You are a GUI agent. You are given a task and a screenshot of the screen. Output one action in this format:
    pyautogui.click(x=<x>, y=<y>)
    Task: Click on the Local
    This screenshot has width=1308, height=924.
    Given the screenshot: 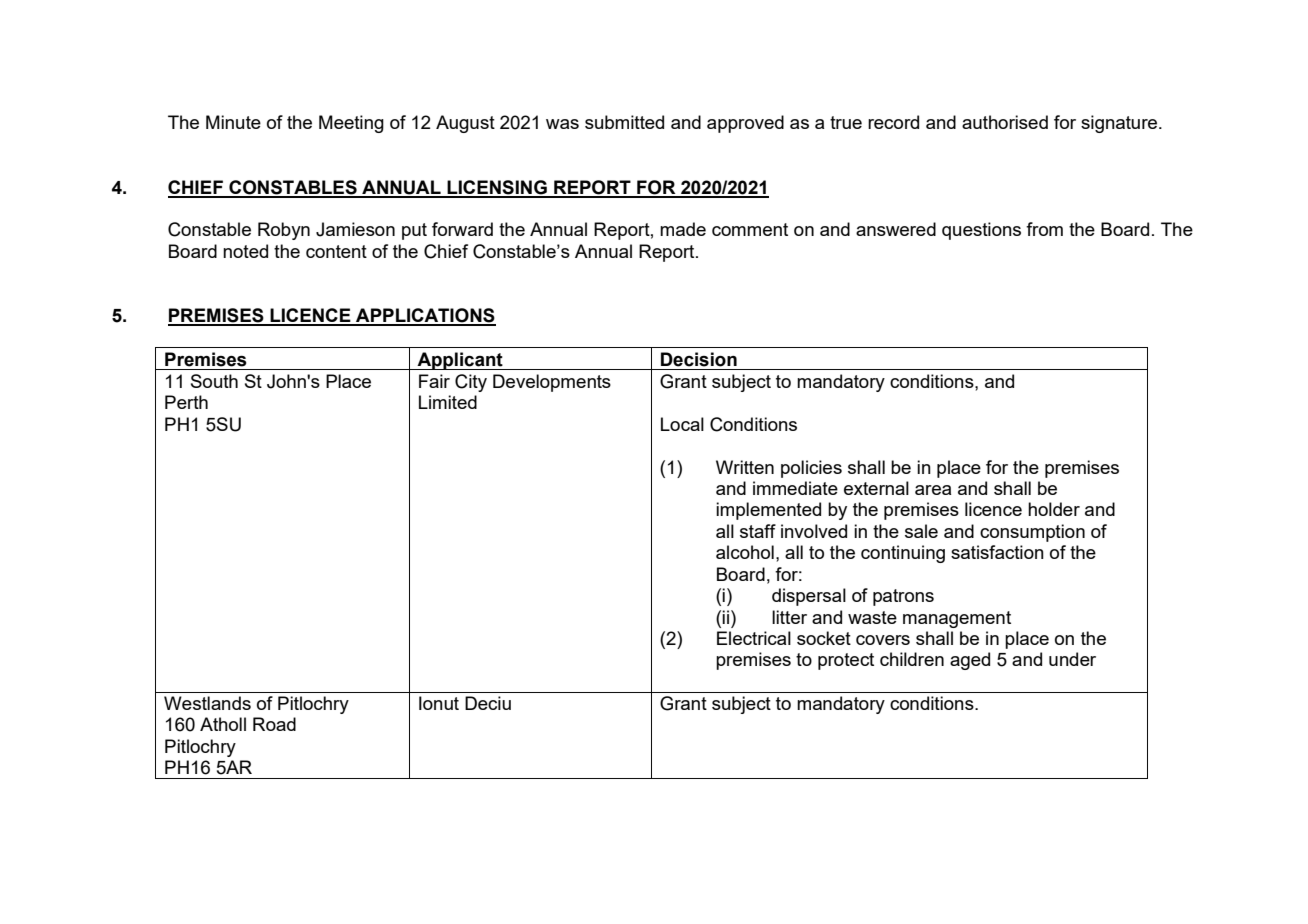 What is the action you would take?
    pyautogui.click(x=682, y=424)
